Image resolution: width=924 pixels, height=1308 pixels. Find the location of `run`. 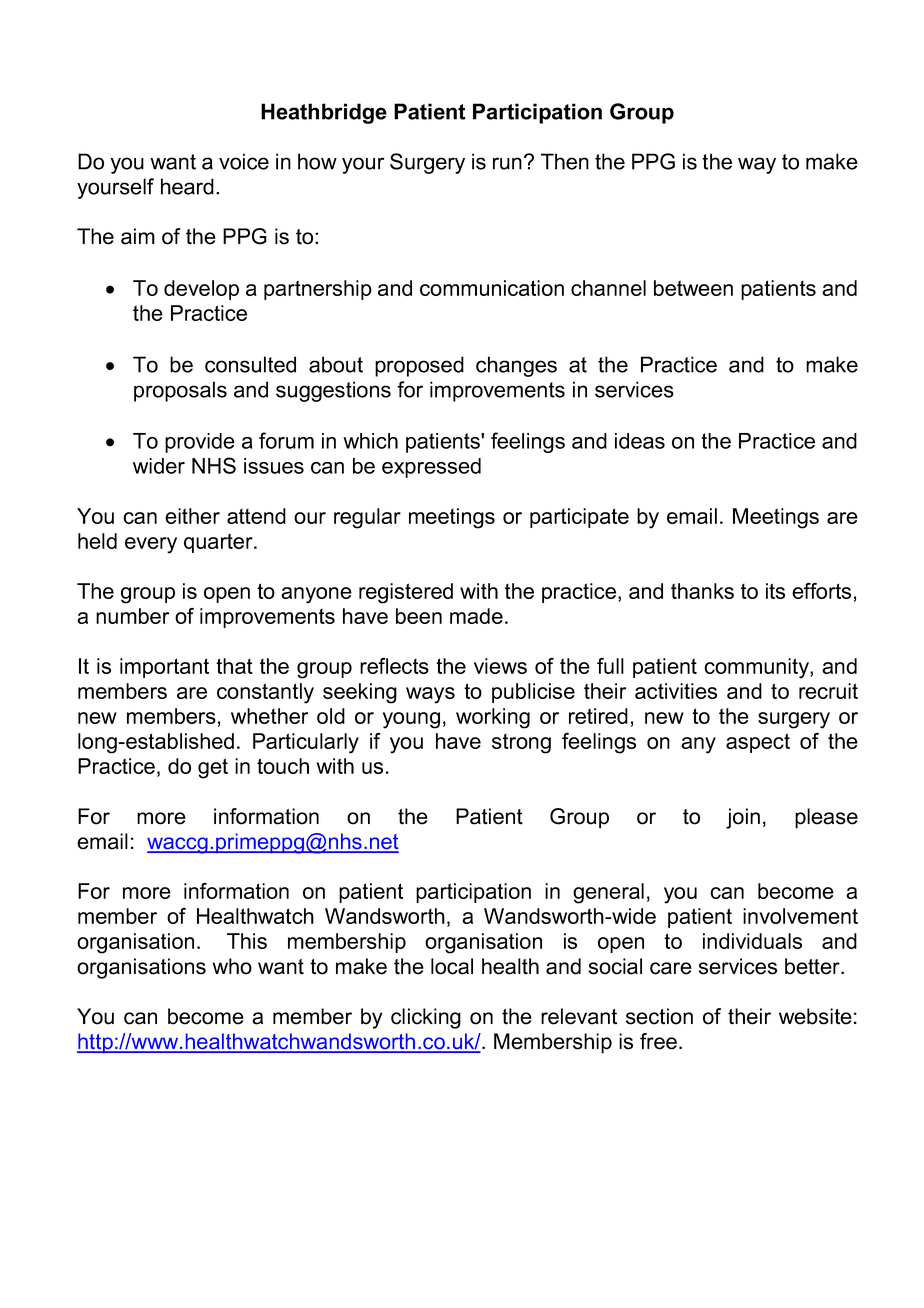

run is located at coordinates (507, 163).
